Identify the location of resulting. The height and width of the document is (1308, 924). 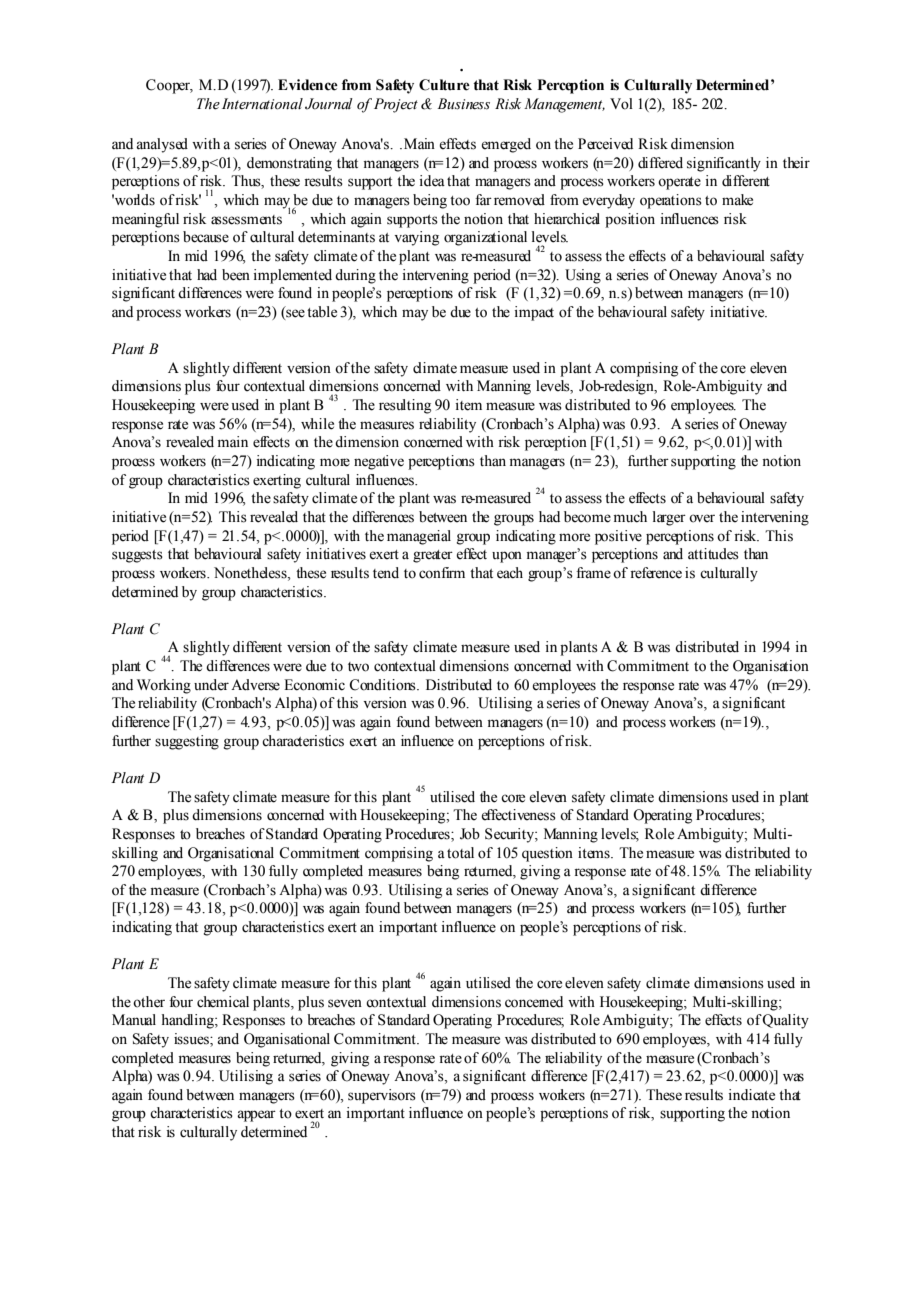
(405, 406).
